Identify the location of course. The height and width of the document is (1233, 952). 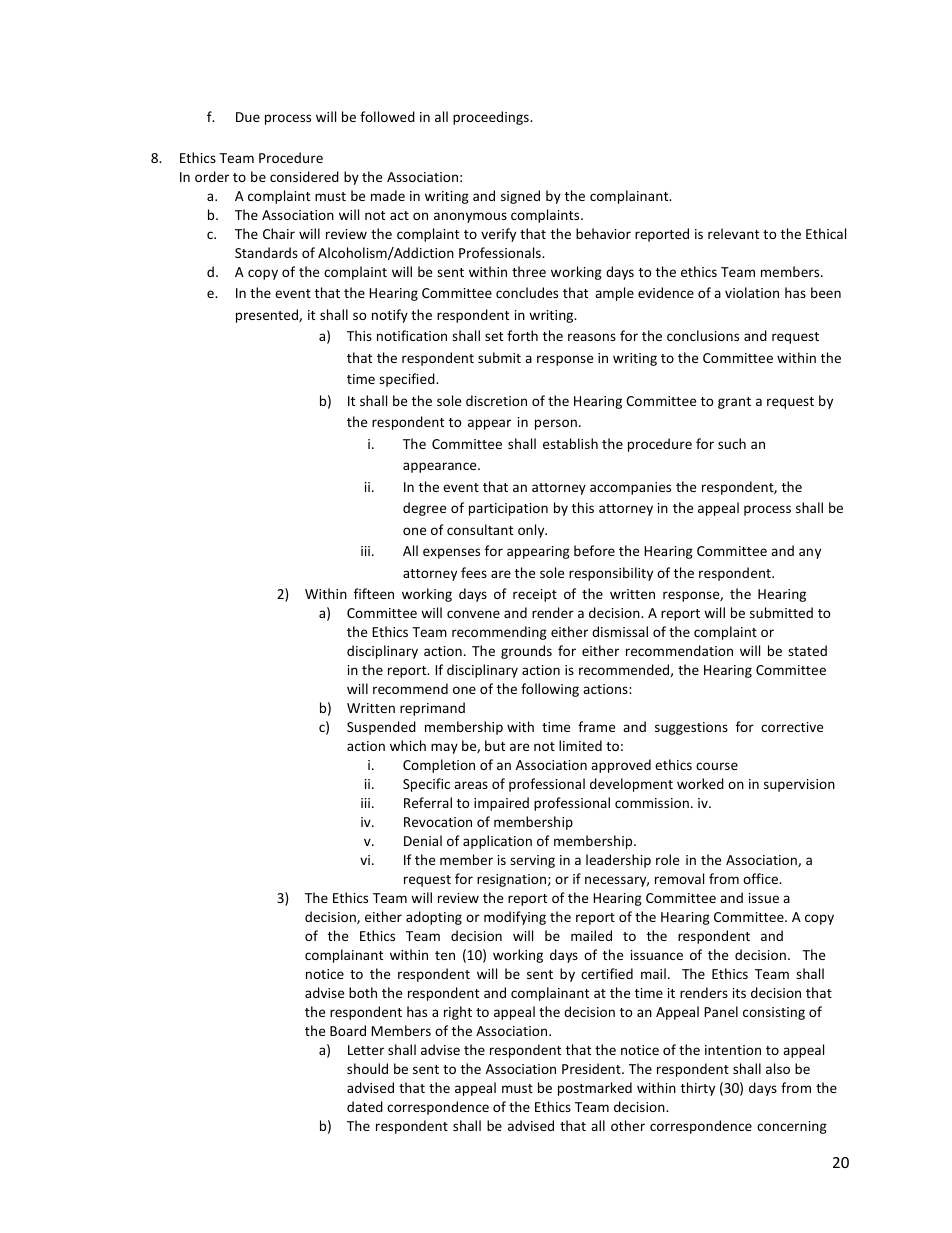
(717, 766).
